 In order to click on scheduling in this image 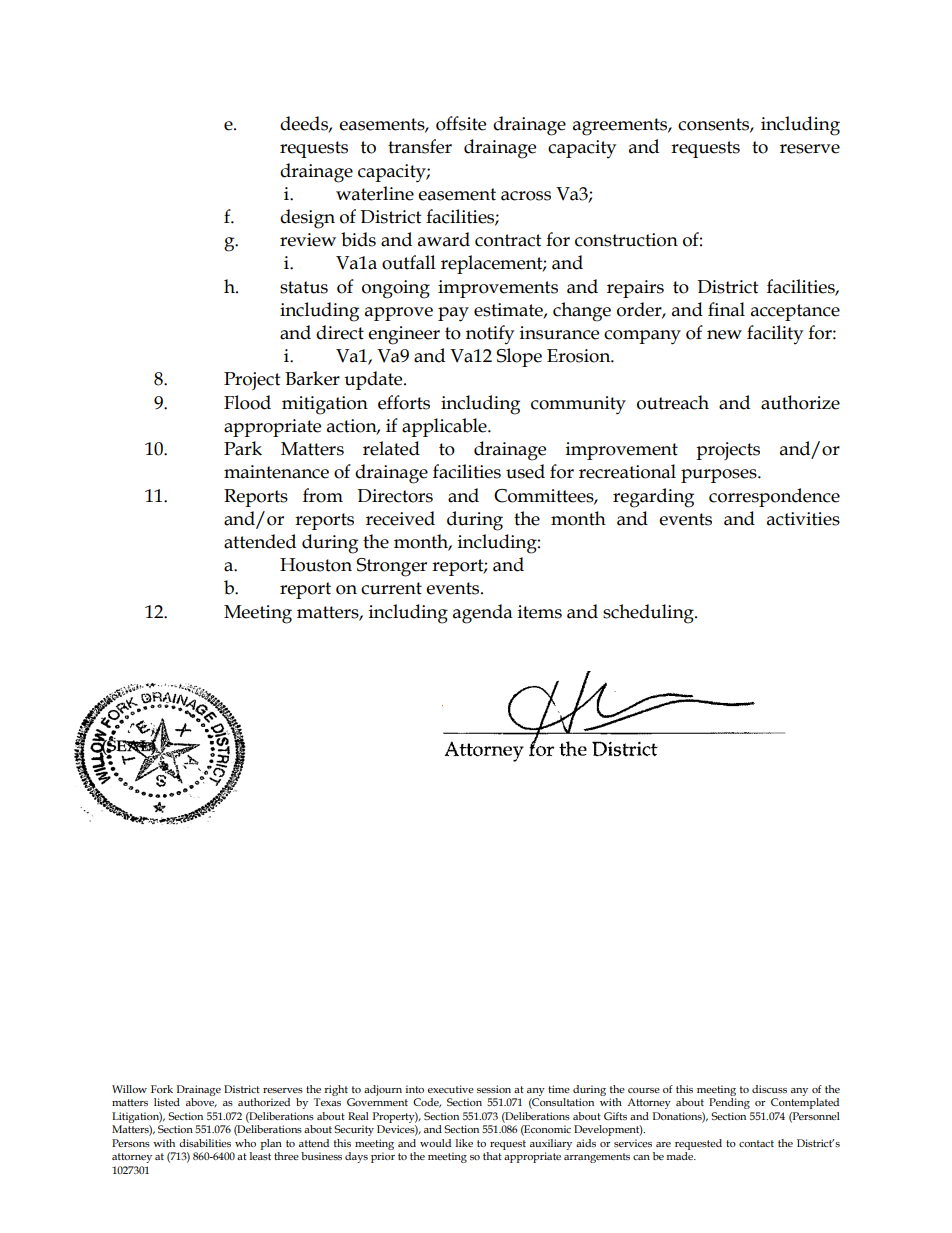, I will do `click(649, 614)`.
